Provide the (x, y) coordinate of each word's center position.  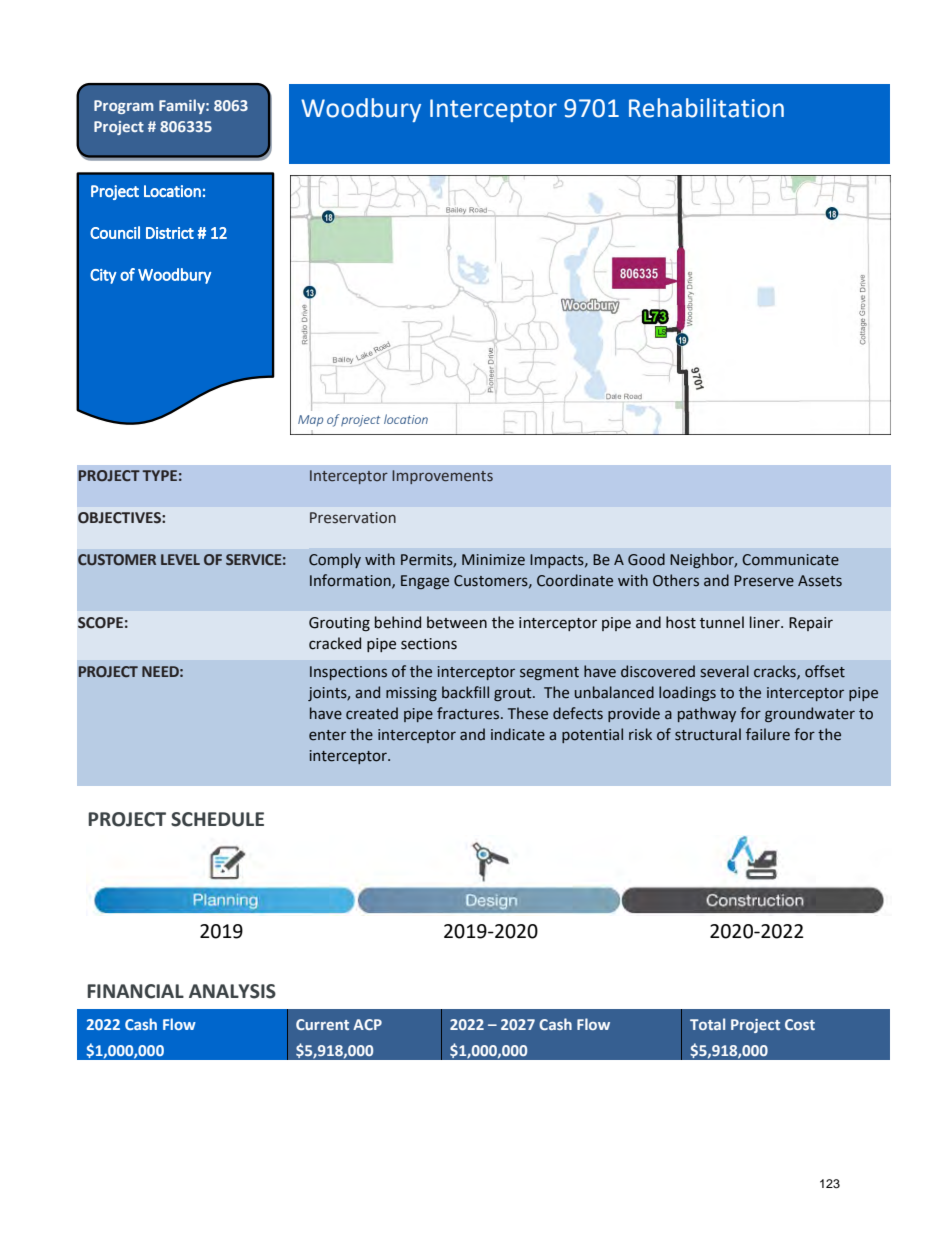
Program (123, 107)
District (170, 233)
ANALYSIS (232, 991)
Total (707, 1024)
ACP (367, 1024)
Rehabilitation (706, 108)
